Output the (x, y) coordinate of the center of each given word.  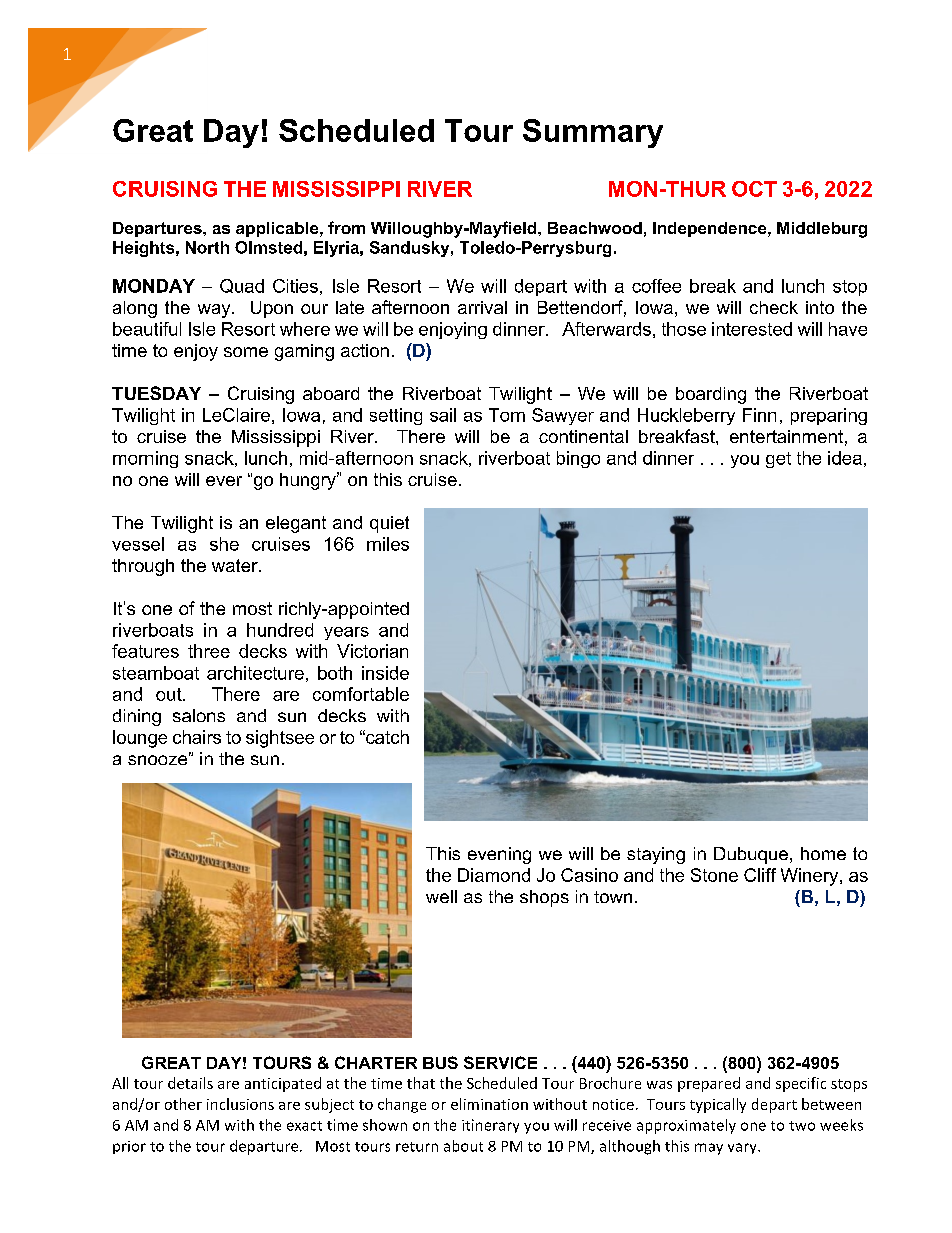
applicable (278, 229)
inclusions (240, 1104)
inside (385, 673)
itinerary (490, 1126)
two (802, 1126)
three (209, 651)
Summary (593, 133)
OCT (754, 189)
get (778, 460)
